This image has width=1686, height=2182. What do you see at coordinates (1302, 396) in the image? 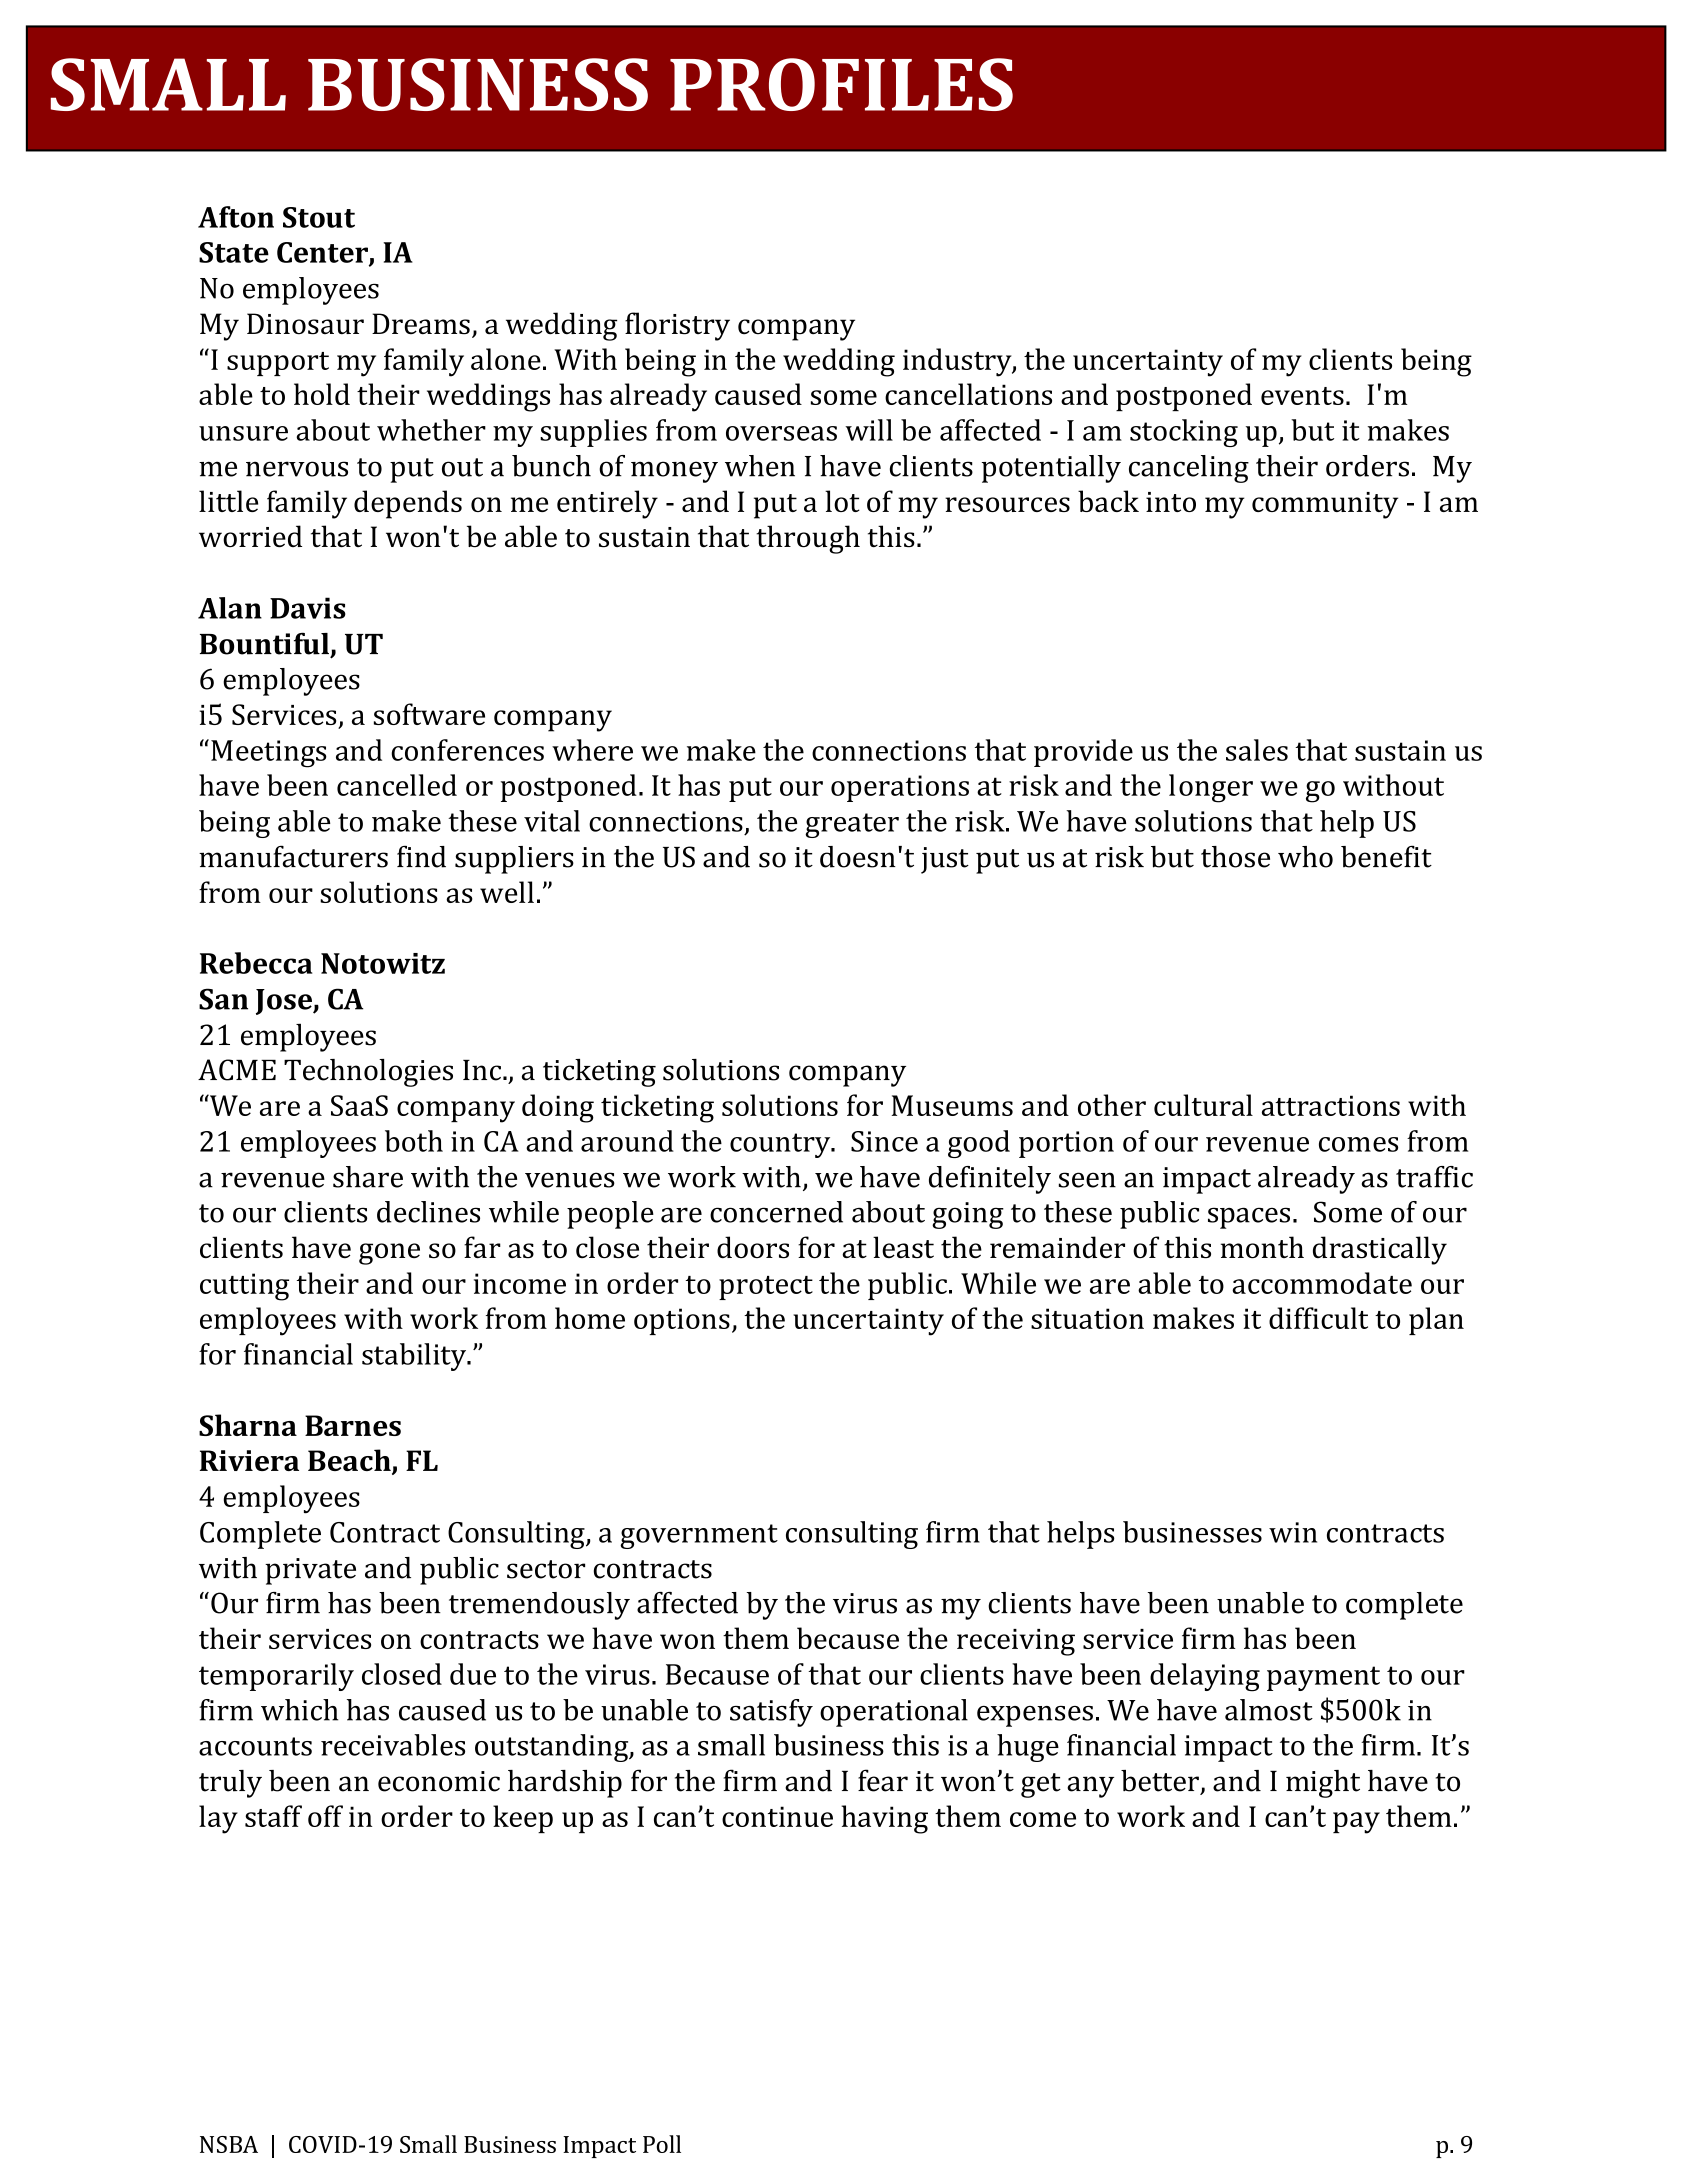
I see `events` at bounding box center [1302, 396].
